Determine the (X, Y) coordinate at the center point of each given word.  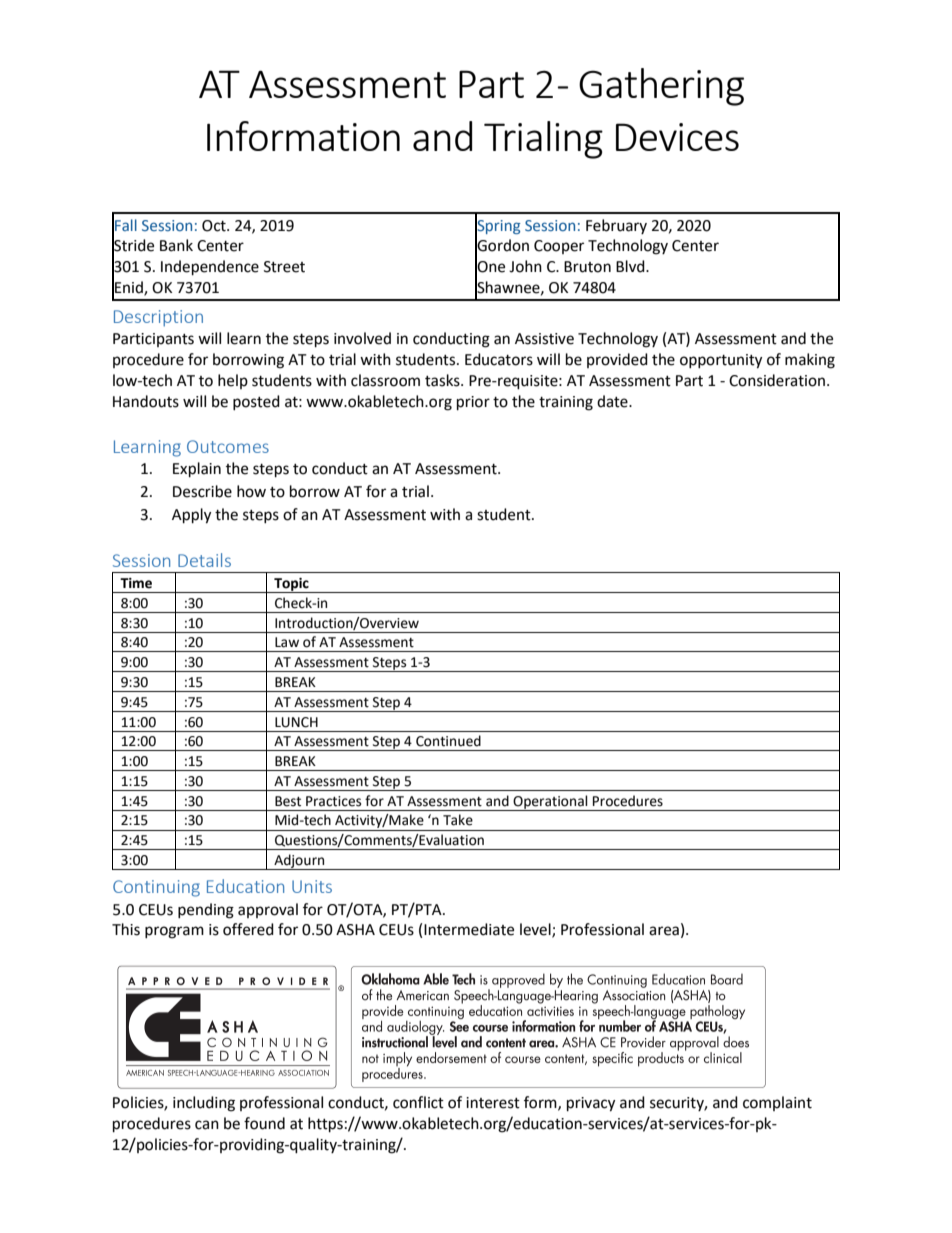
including (204, 1104)
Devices (677, 137)
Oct (215, 226)
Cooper (559, 247)
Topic (291, 585)
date (613, 401)
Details (204, 560)
